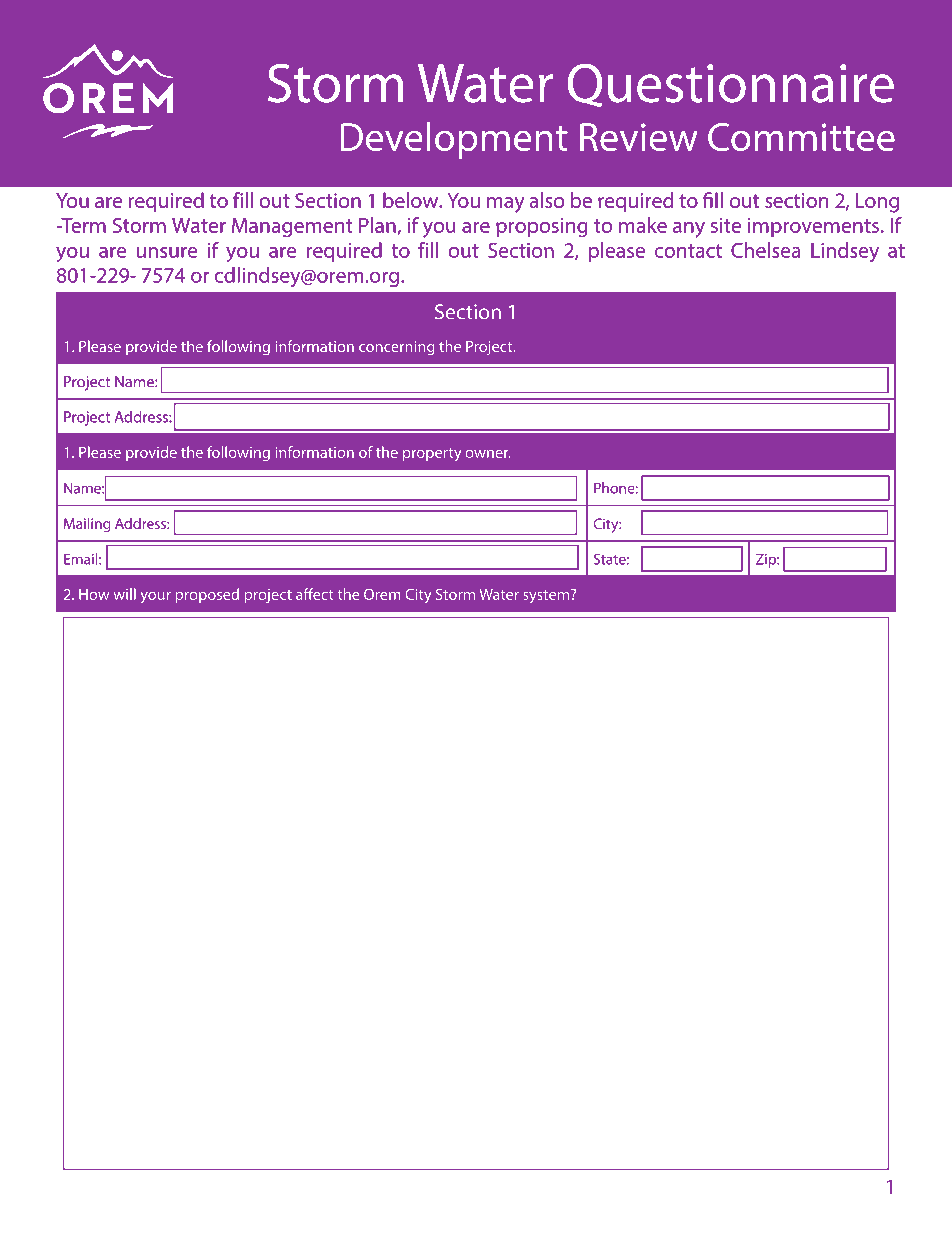 This screenshot has width=952, height=1233. I want to click on Review, so click(639, 137).
